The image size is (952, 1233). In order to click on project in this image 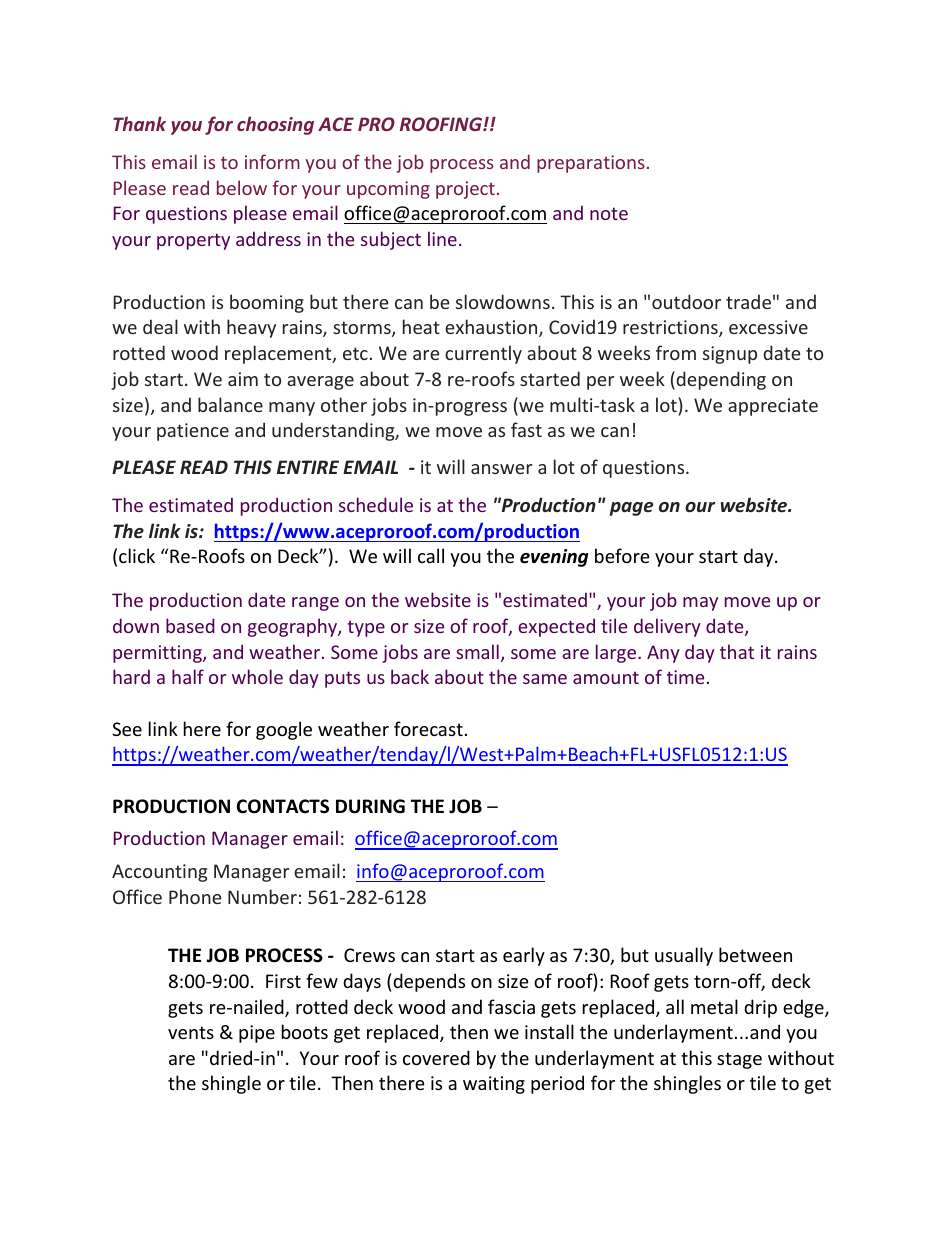, I will do `click(465, 190)`.
